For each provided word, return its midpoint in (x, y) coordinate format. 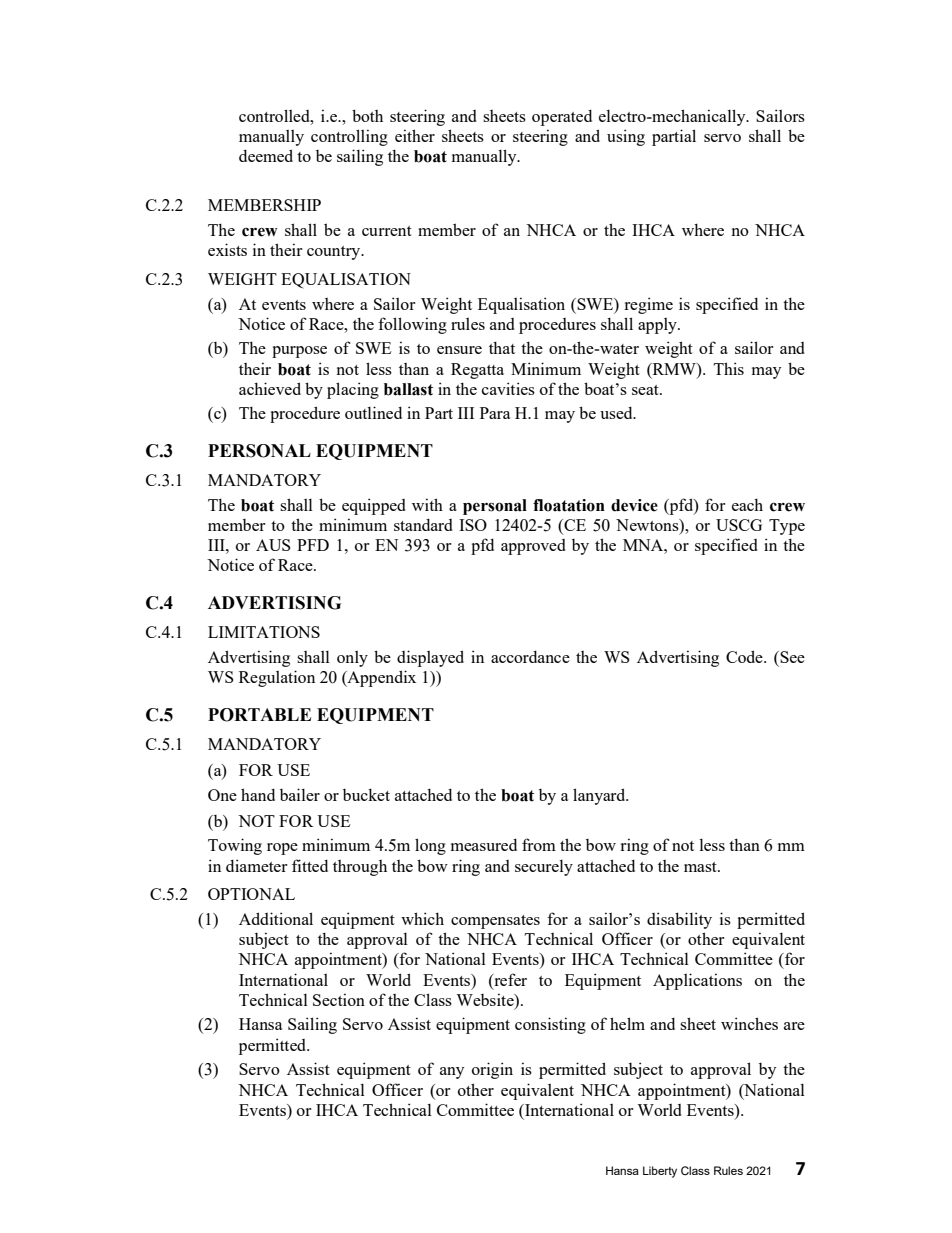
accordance (530, 657)
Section (339, 999)
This (729, 368)
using (626, 137)
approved (533, 547)
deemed (266, 155)
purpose (299, 352)
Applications (697, 981)
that (502, 347)
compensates (495, 922)
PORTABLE (259, 715)
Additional (276, 918)
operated (562, 118)
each (747, 504)
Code (745, 656)
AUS (273, 545)
